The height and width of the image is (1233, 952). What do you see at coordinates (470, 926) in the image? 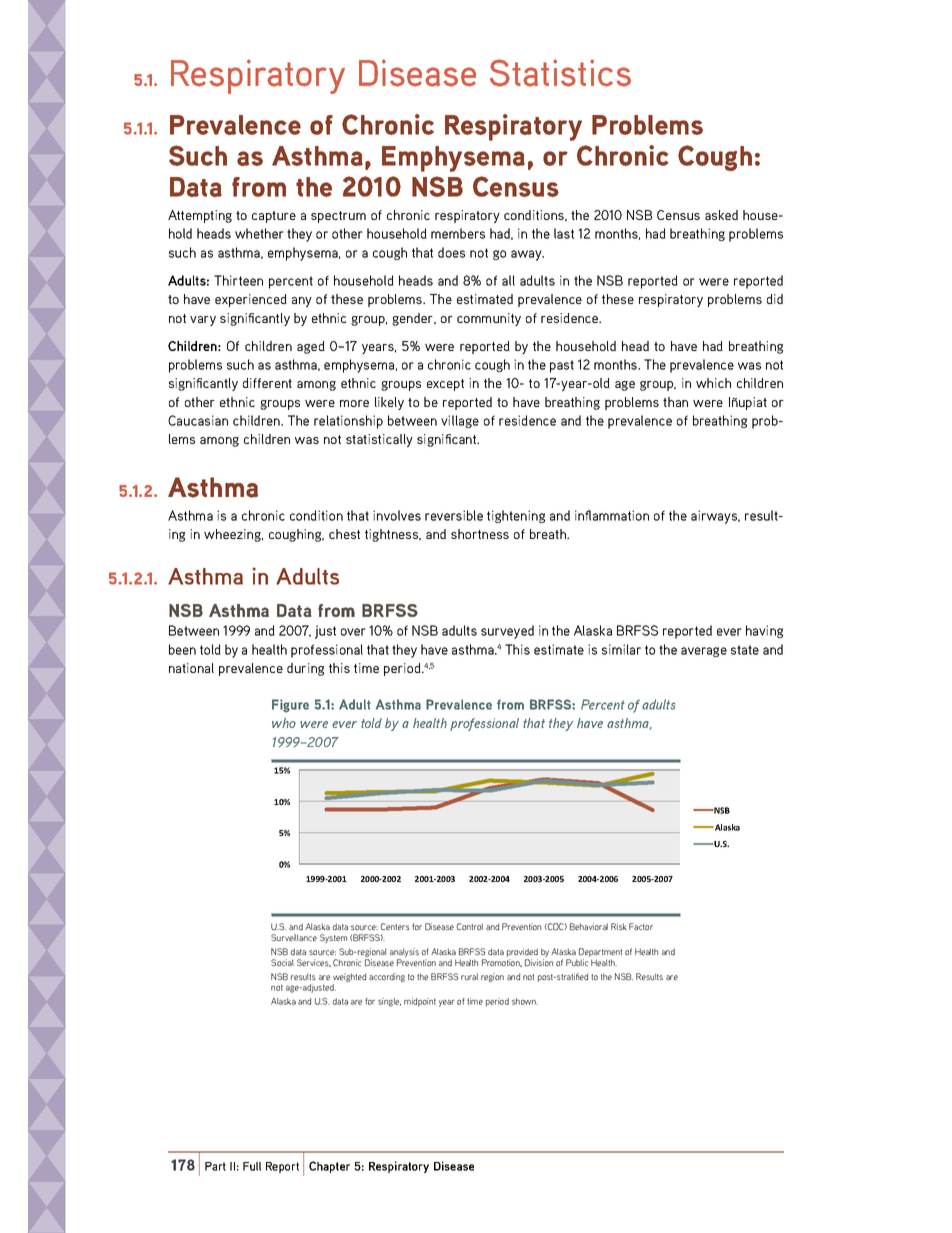
I see `Control` at bounding box center [470, 926].
